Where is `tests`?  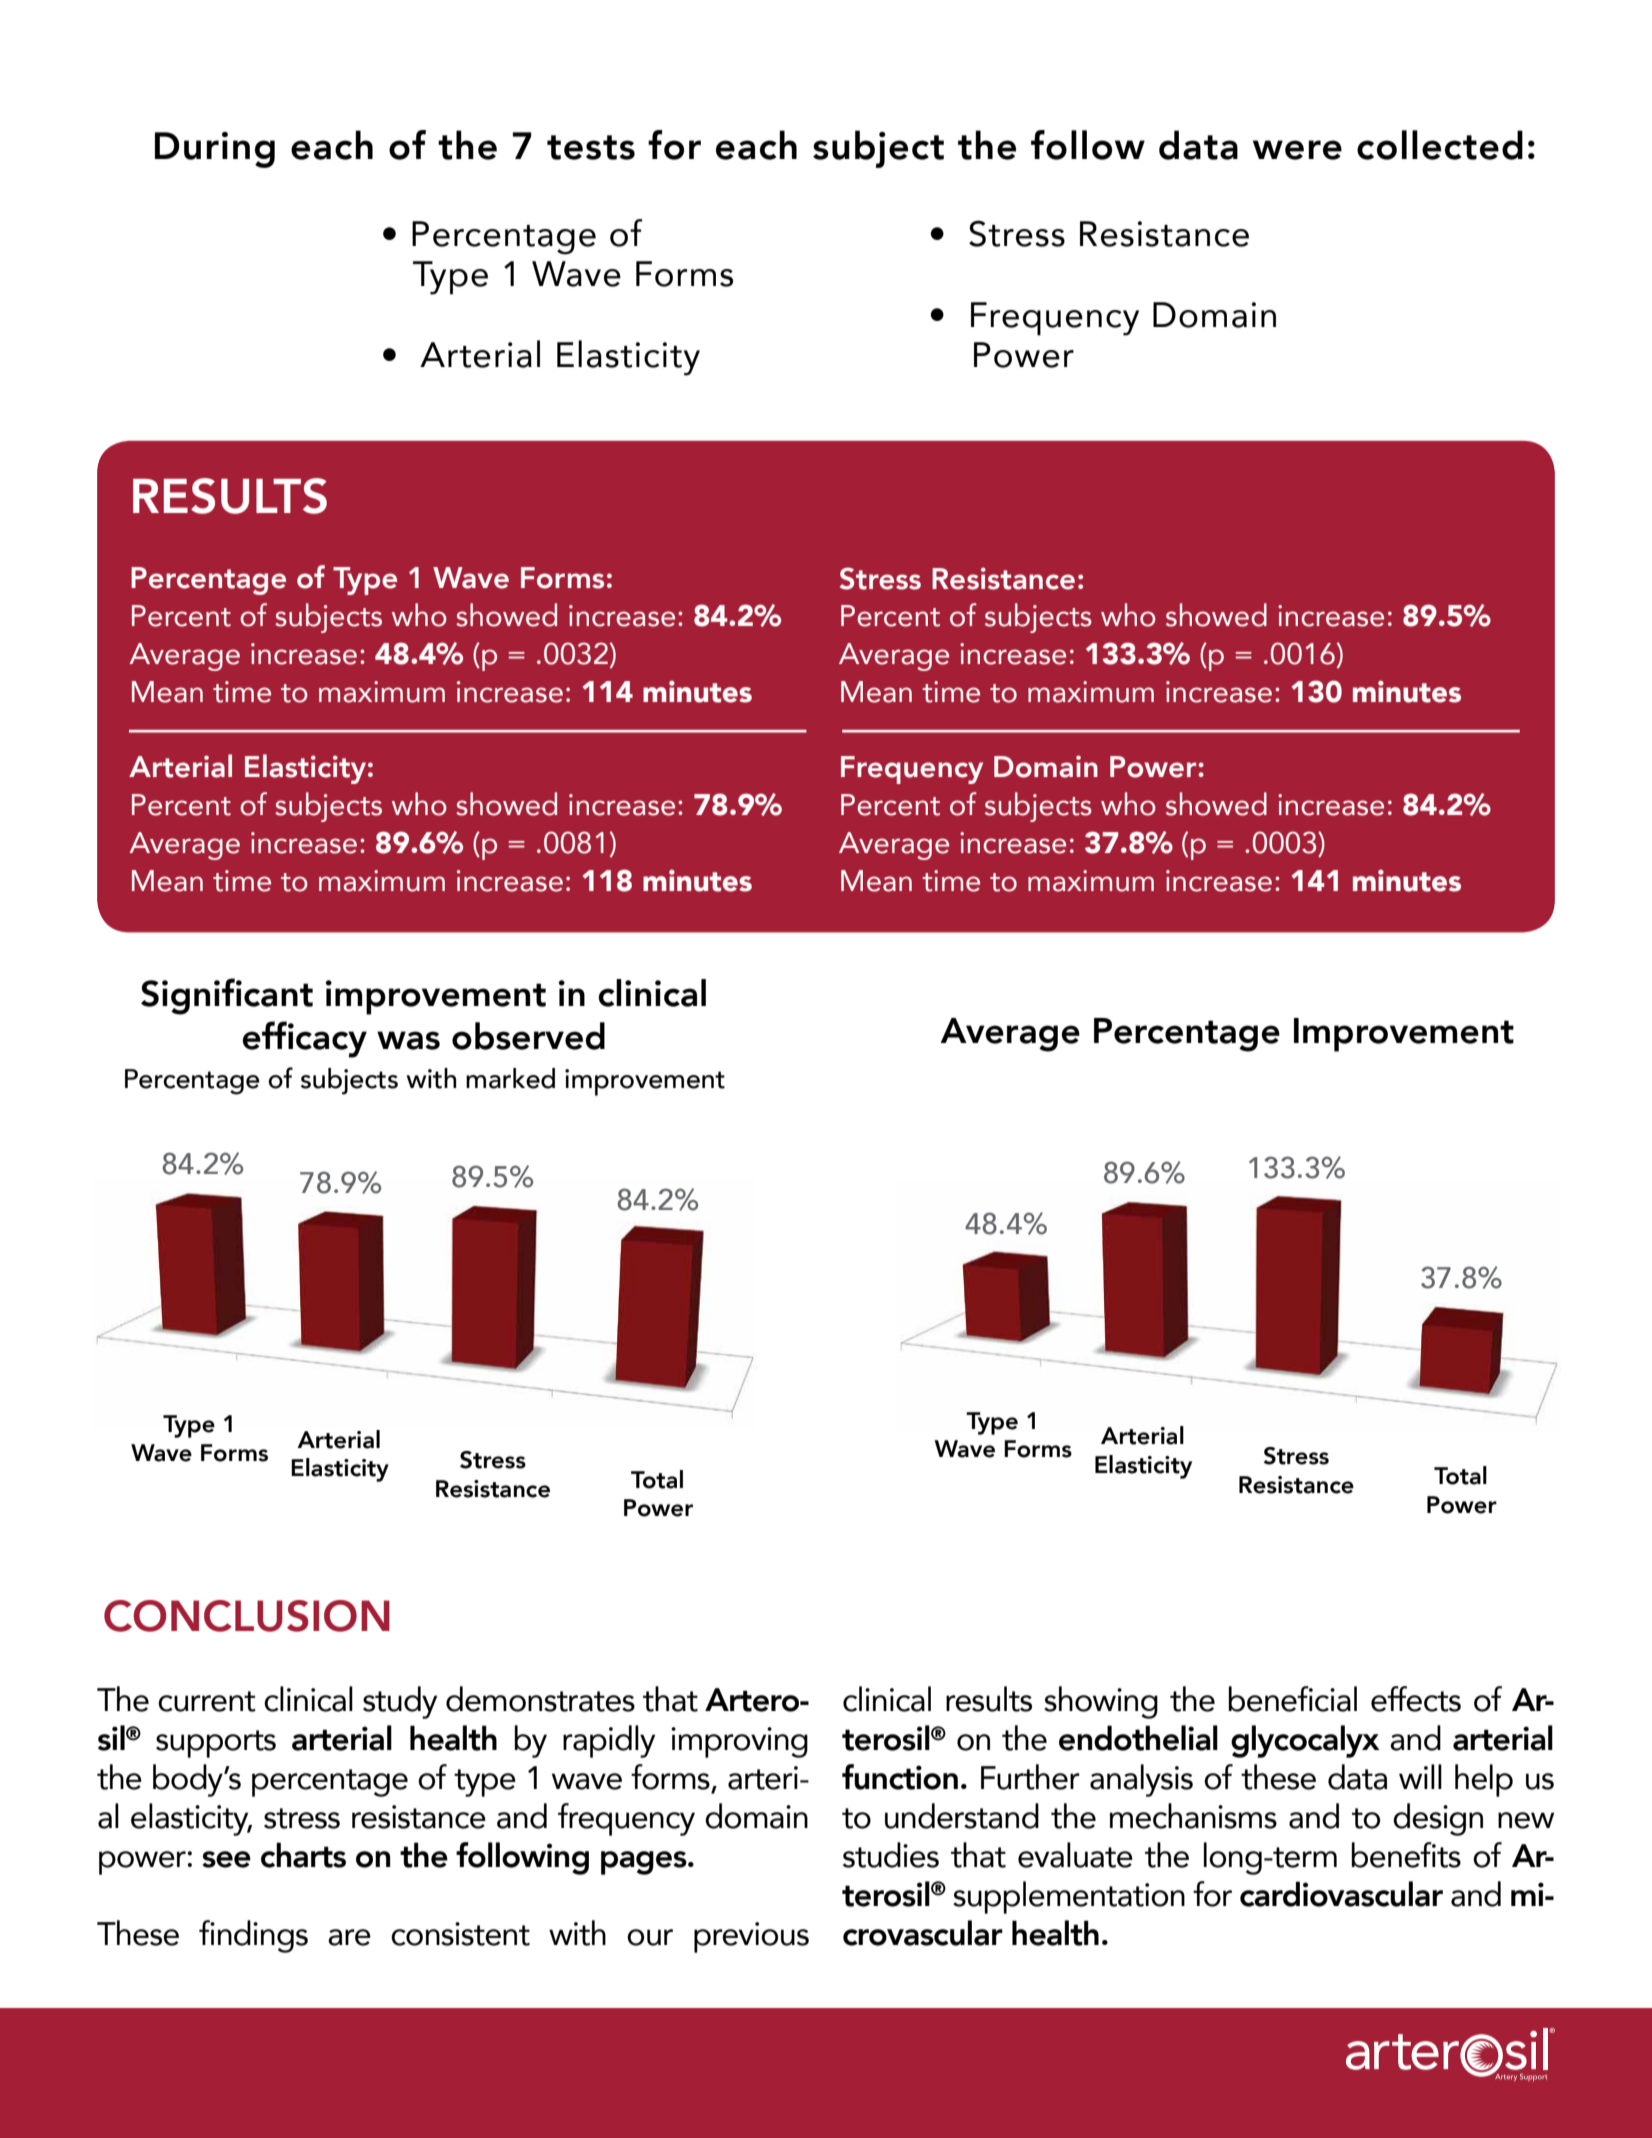
tests is located at coordinates (591, 147).
